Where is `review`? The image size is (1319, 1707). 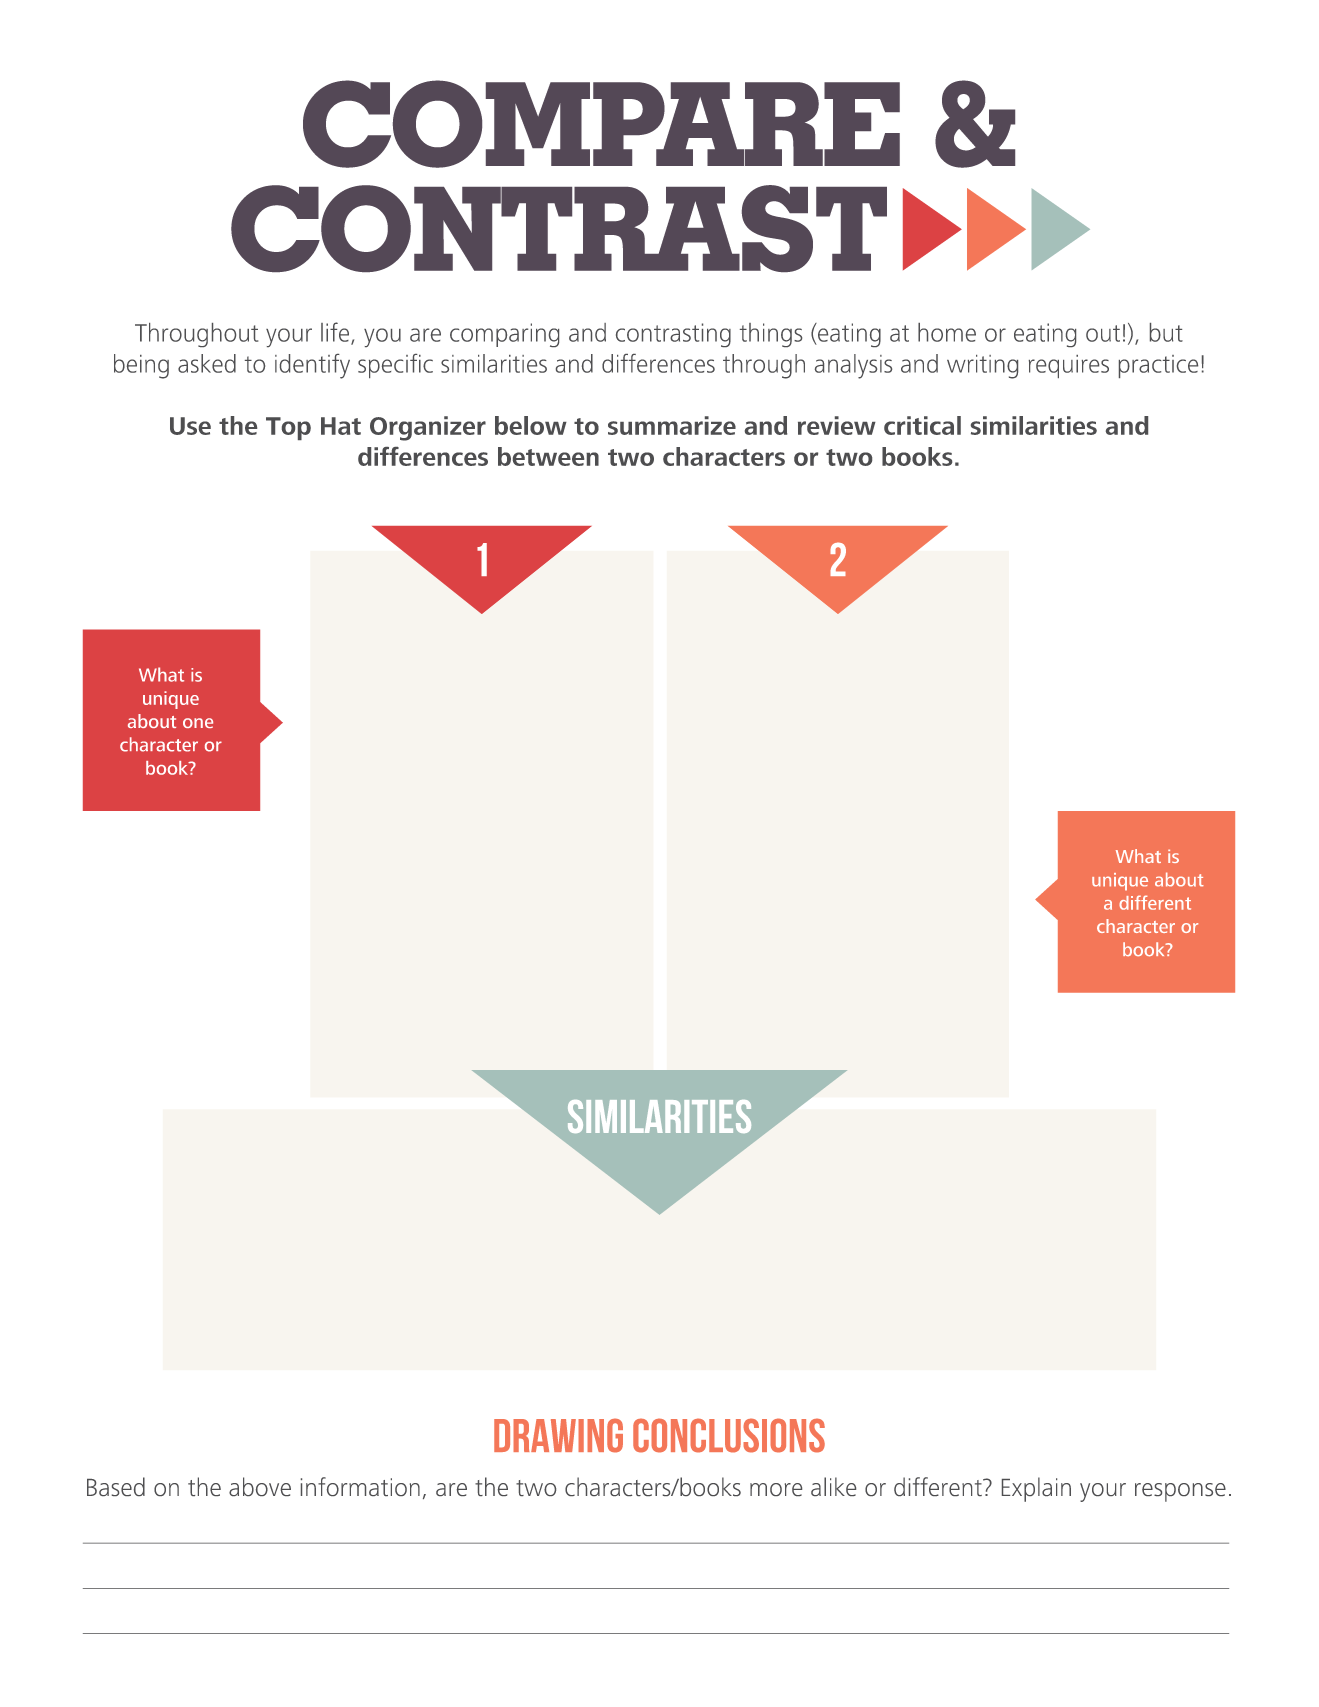
review is located at coordinates (837, 425).
